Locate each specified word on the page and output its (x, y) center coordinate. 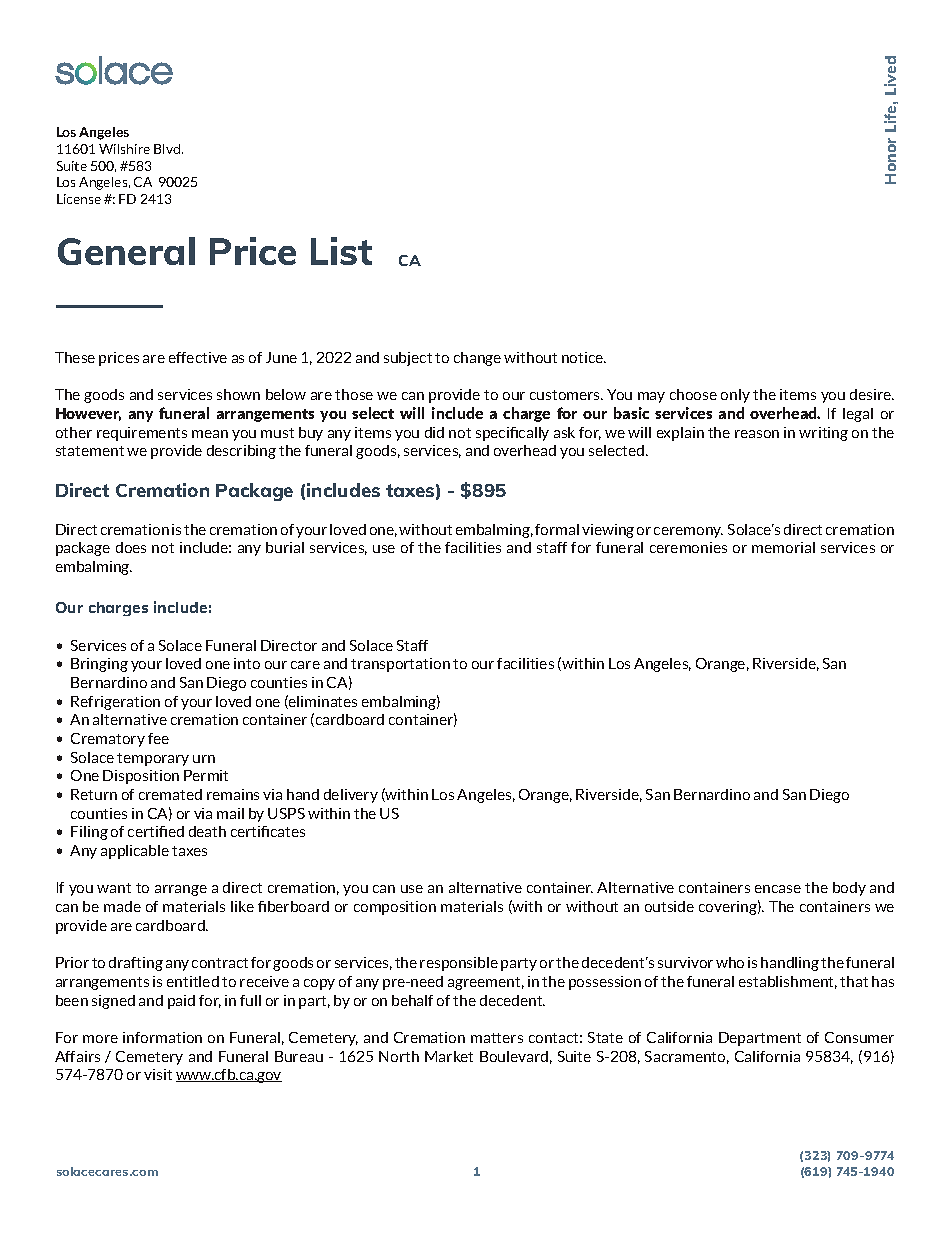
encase (778, 889)
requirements (142, 434)
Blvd (168, 149)
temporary (153, 759)
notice (584, 357)
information (162, 1037)
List (341, 251)
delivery (351, 796)
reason (757, 434)
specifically (512, 434)
